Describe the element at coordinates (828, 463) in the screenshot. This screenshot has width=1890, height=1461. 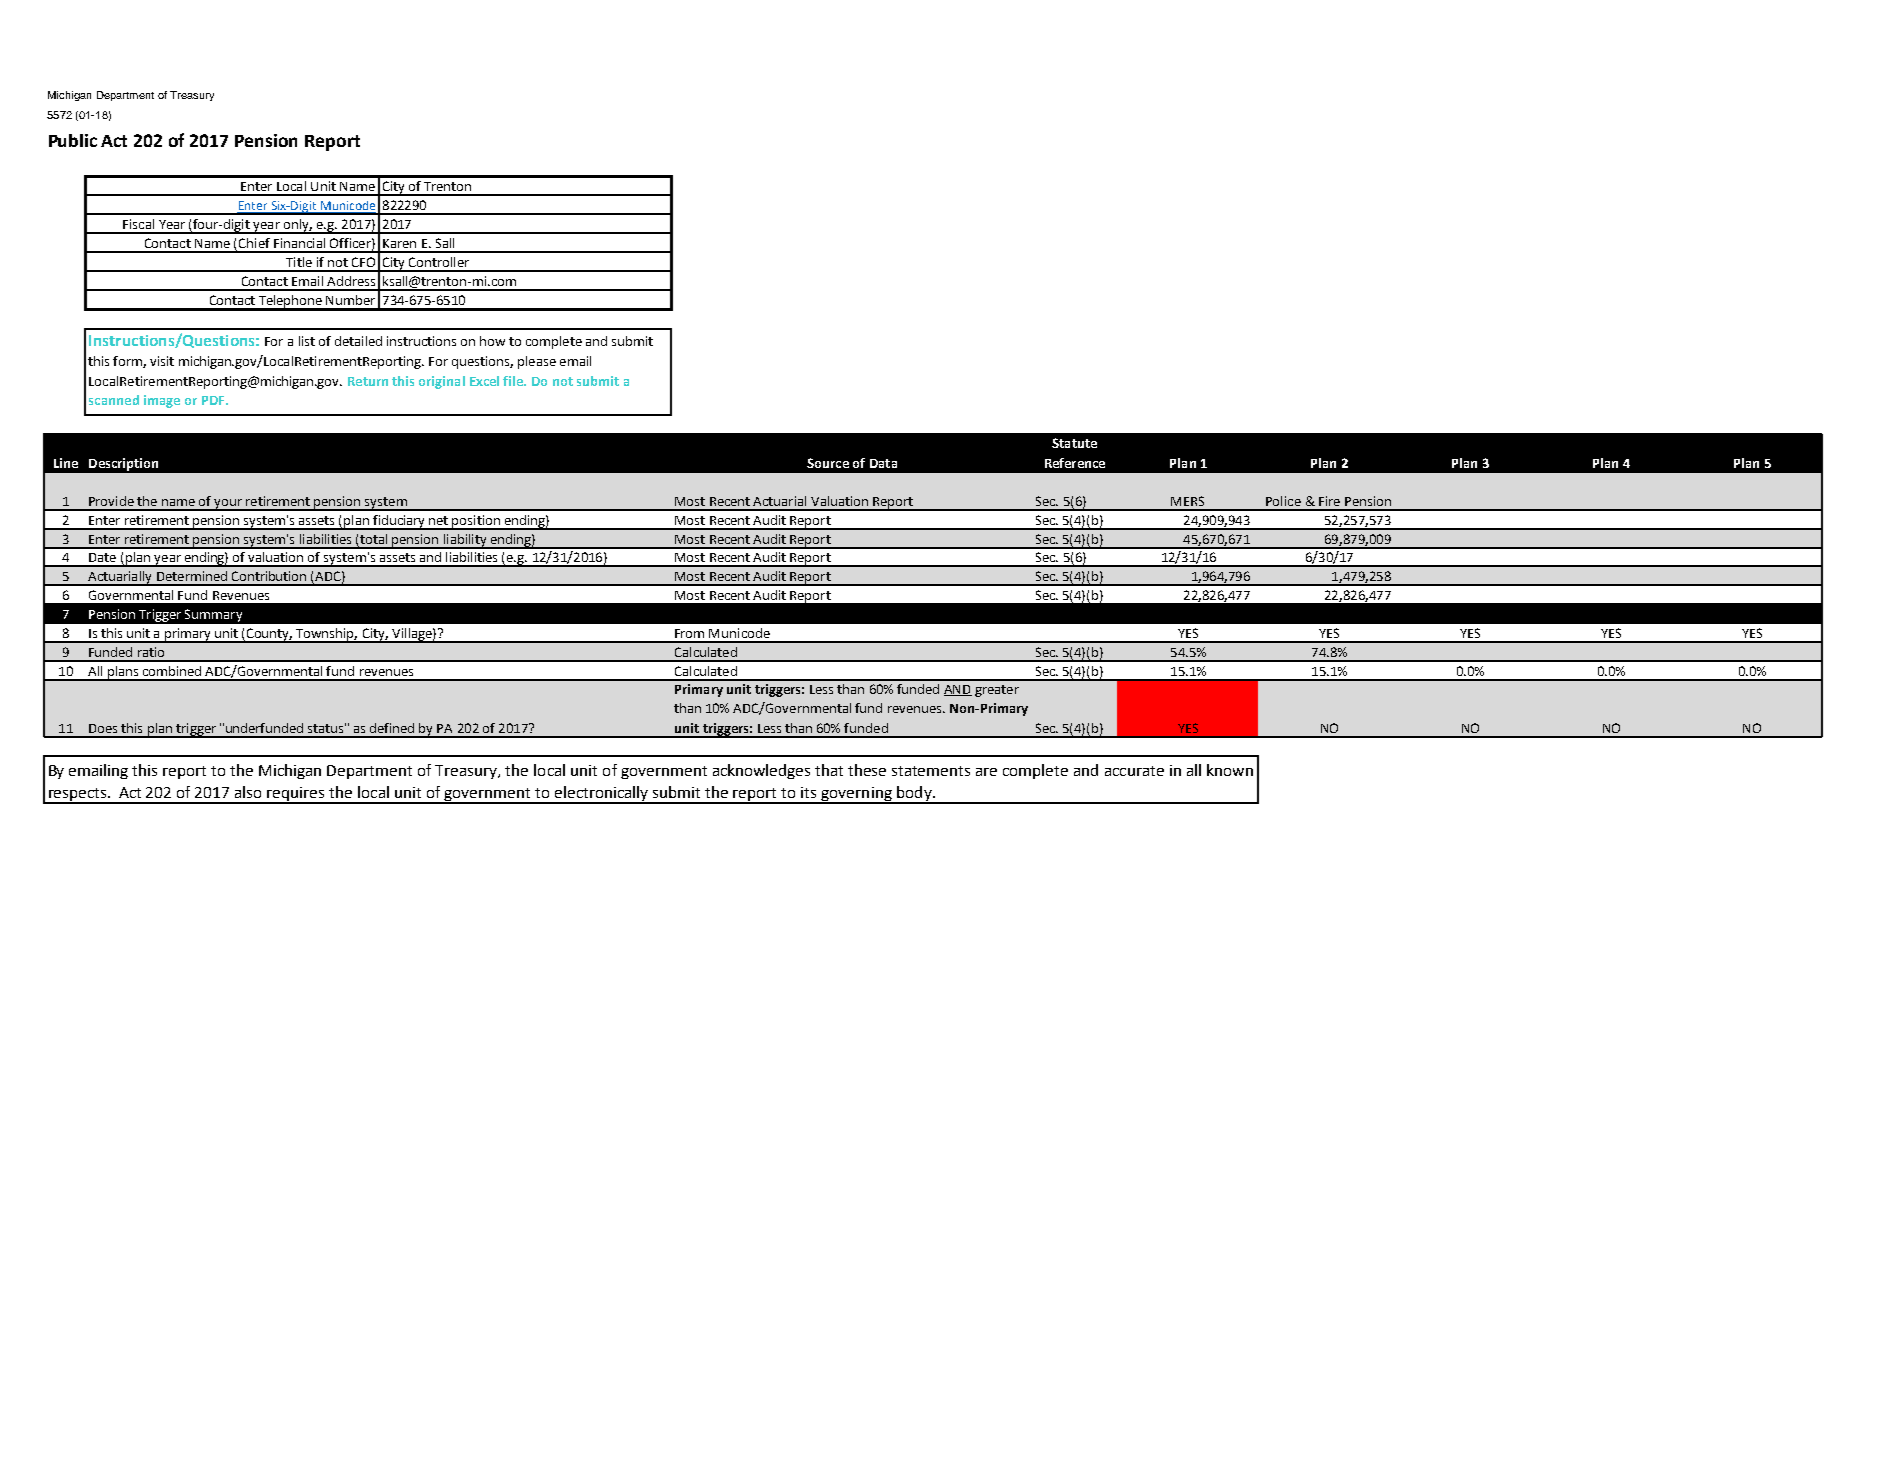
I see `Source` at that location.
